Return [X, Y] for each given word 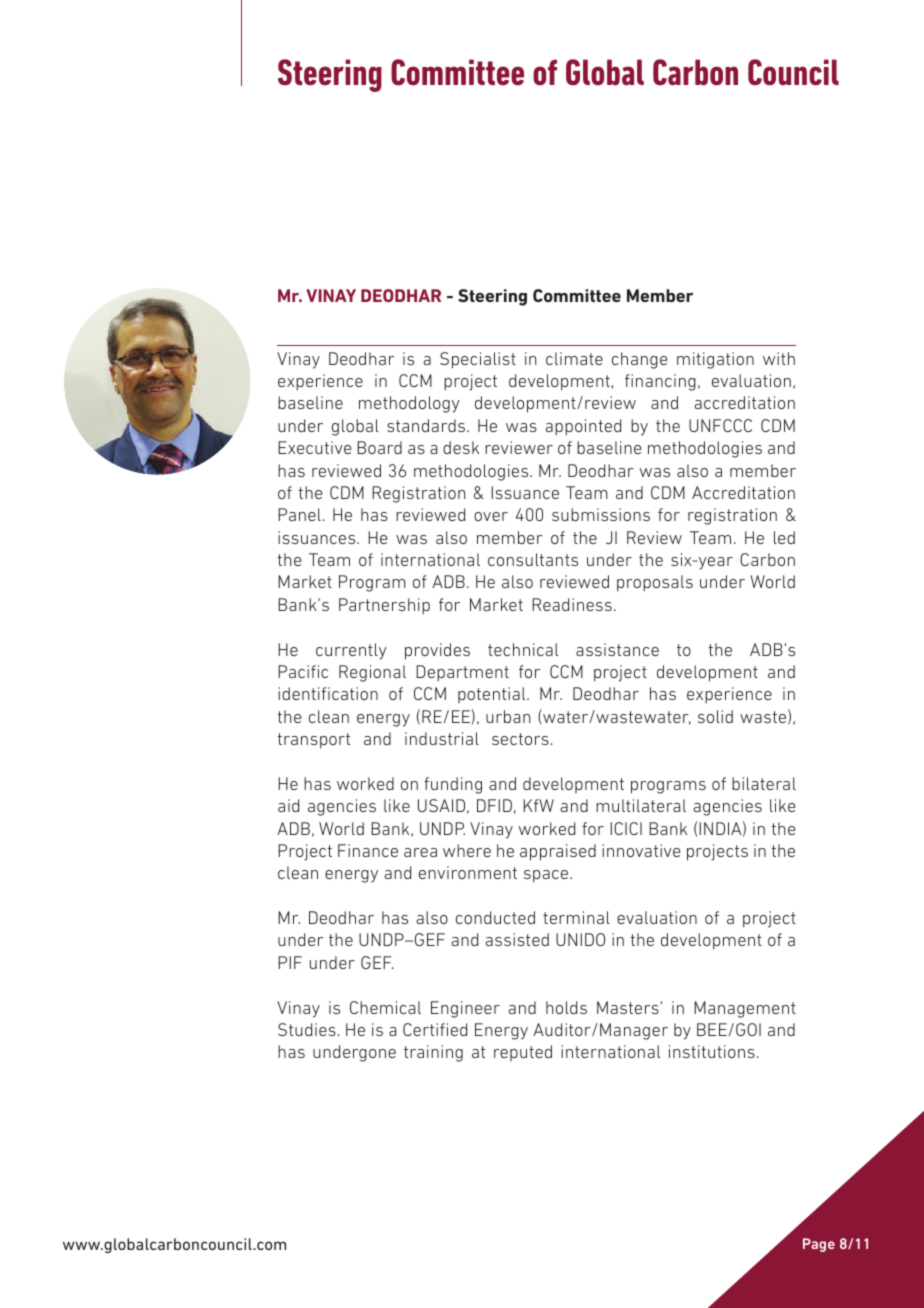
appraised [558, 852]
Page [819, 1245]
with [779, 358]
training [433, 1053]
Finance [368, 850]
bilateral [764, 783]
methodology [409, 404]
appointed [583, 427]
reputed [523, 1053]
